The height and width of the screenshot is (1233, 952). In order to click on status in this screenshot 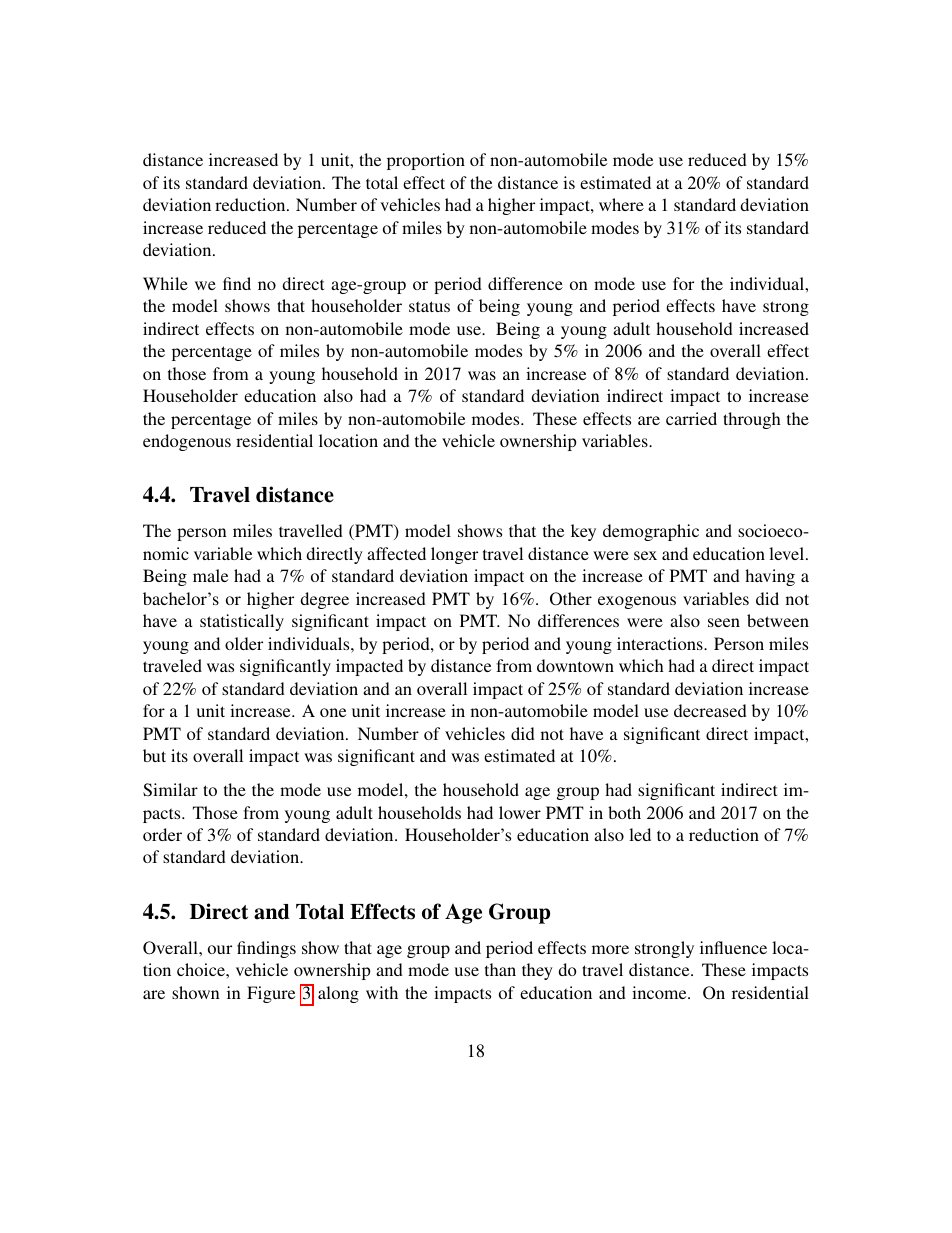, I will do `click(429, 306)`.
